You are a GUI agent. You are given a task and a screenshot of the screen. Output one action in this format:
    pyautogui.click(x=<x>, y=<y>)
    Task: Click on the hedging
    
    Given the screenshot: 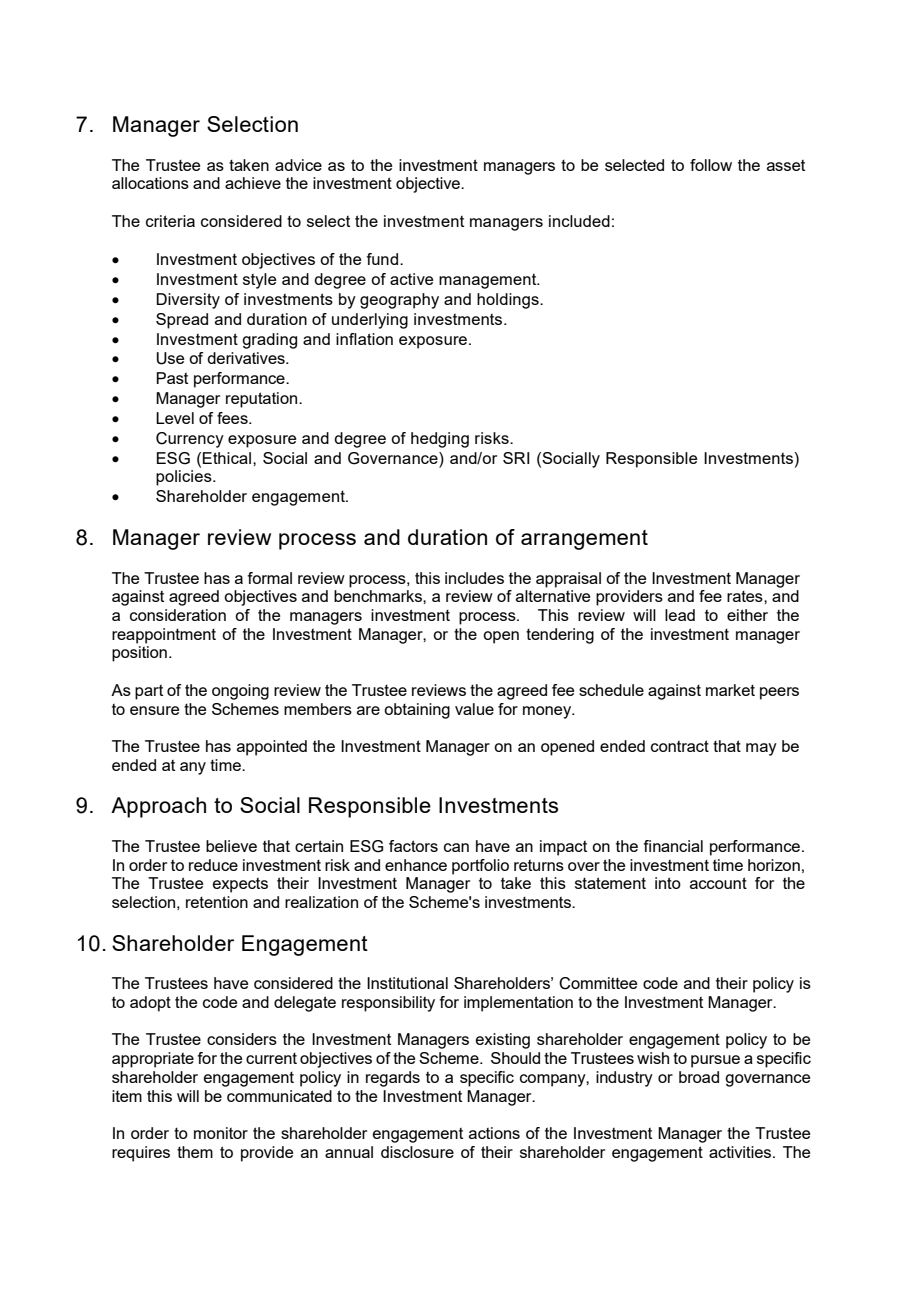 What is the action you would take?
    pyautogui.click(x=440, y=440)
